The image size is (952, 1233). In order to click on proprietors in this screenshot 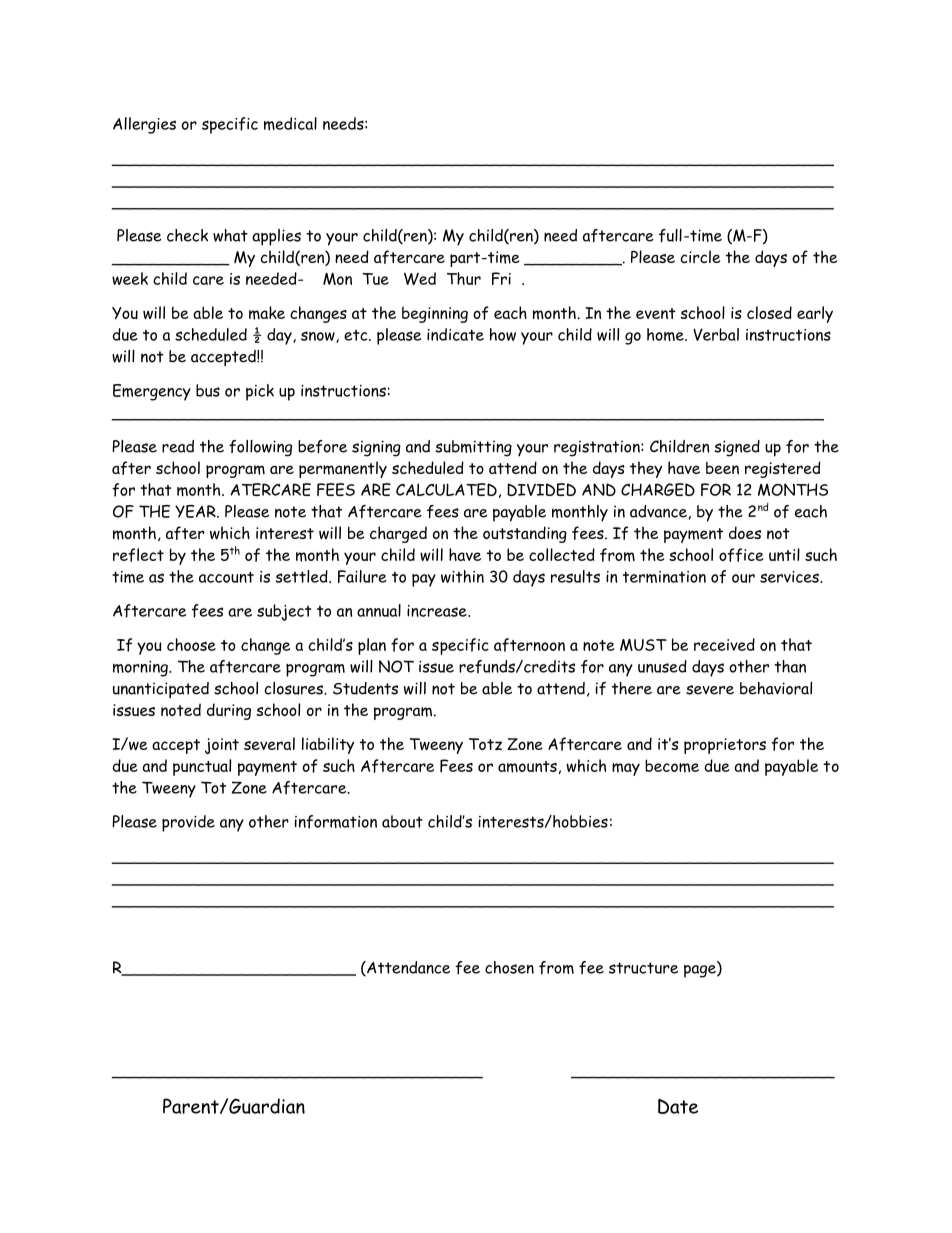, I will do `click(725, 746)`.
